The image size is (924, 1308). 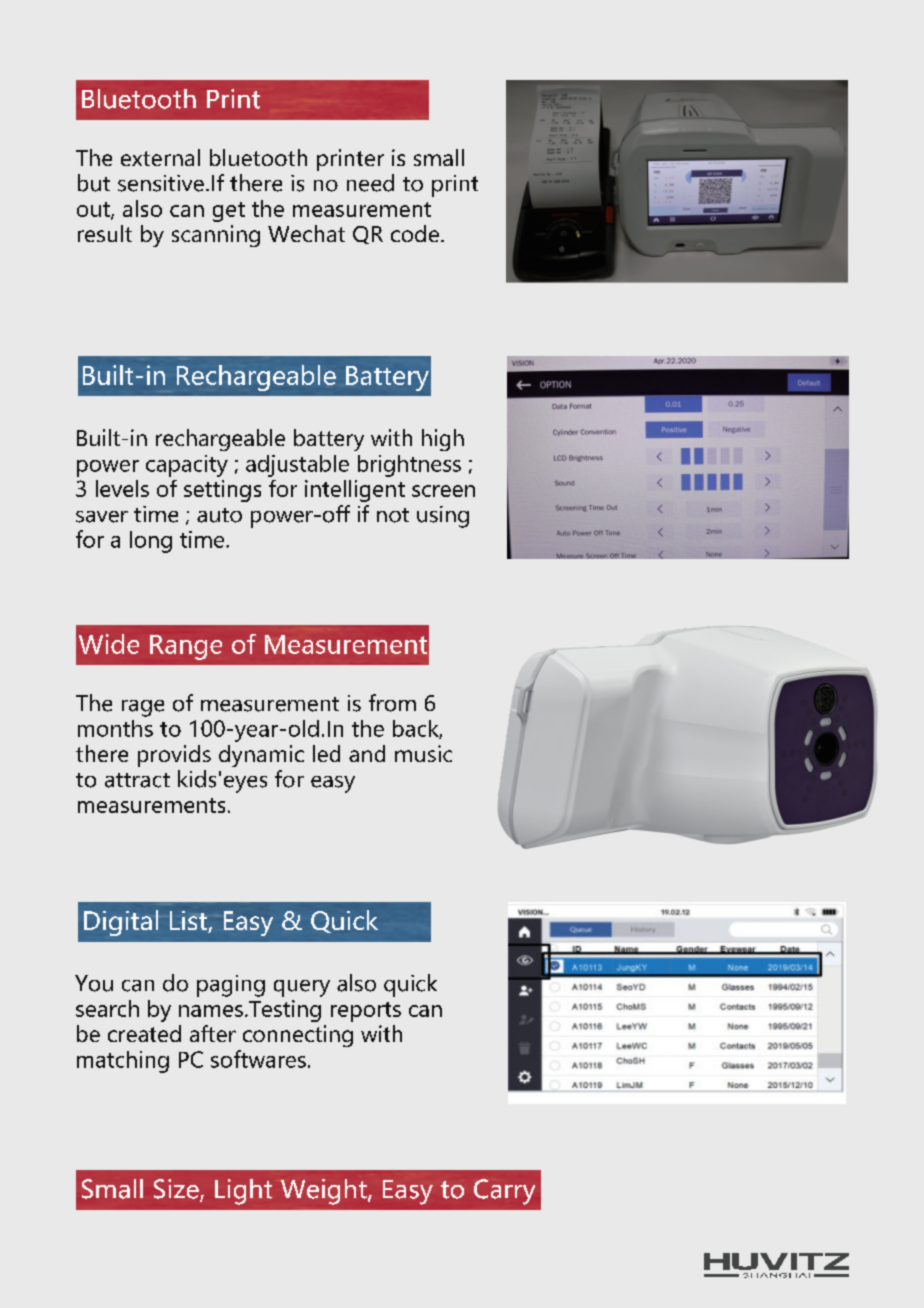 What do you see at coordinates (415, 233) in the screenshot?
I see `code` at bounding box center [415, 233].
